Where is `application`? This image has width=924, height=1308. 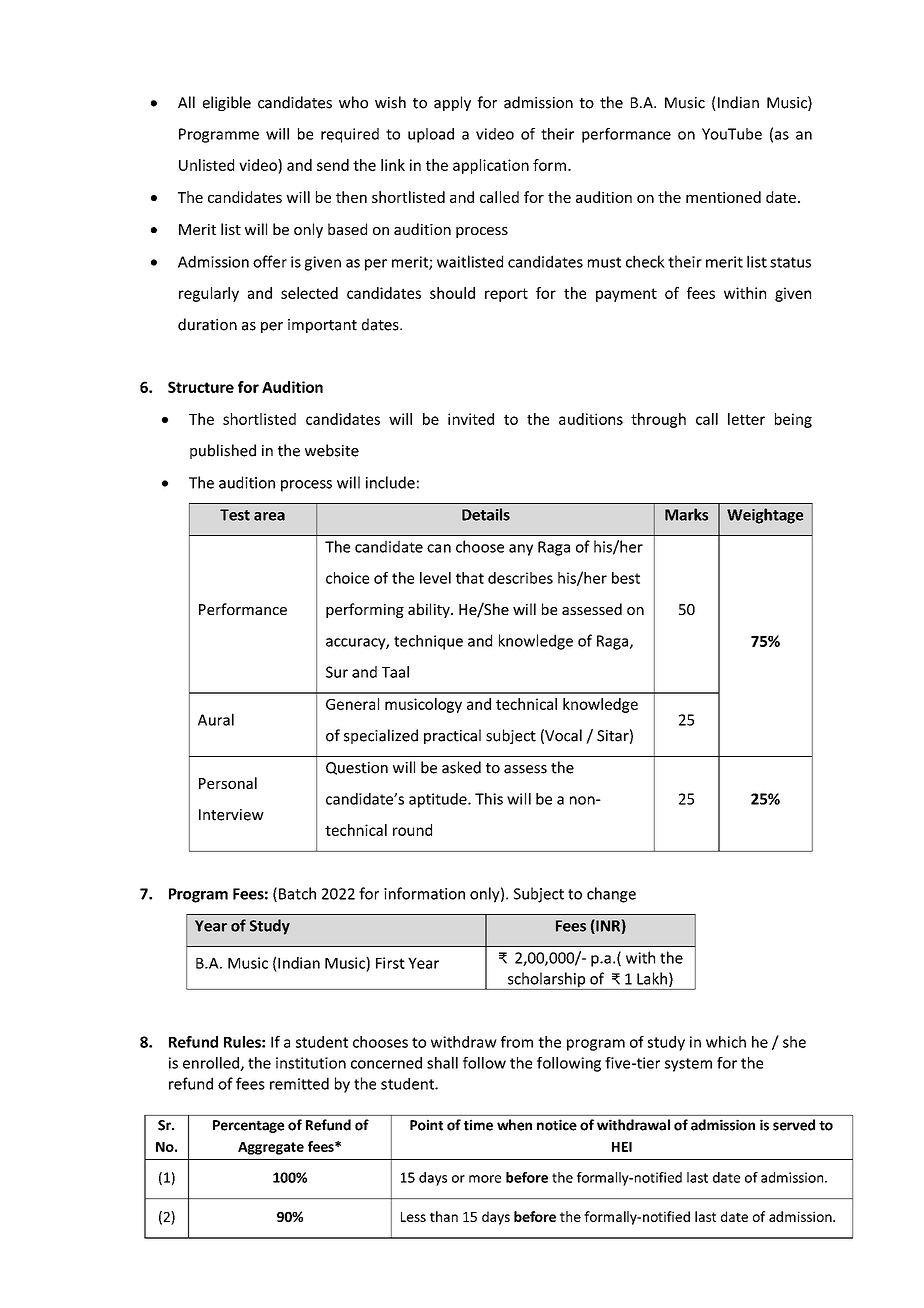
application is located at coordinates (491, 166).
